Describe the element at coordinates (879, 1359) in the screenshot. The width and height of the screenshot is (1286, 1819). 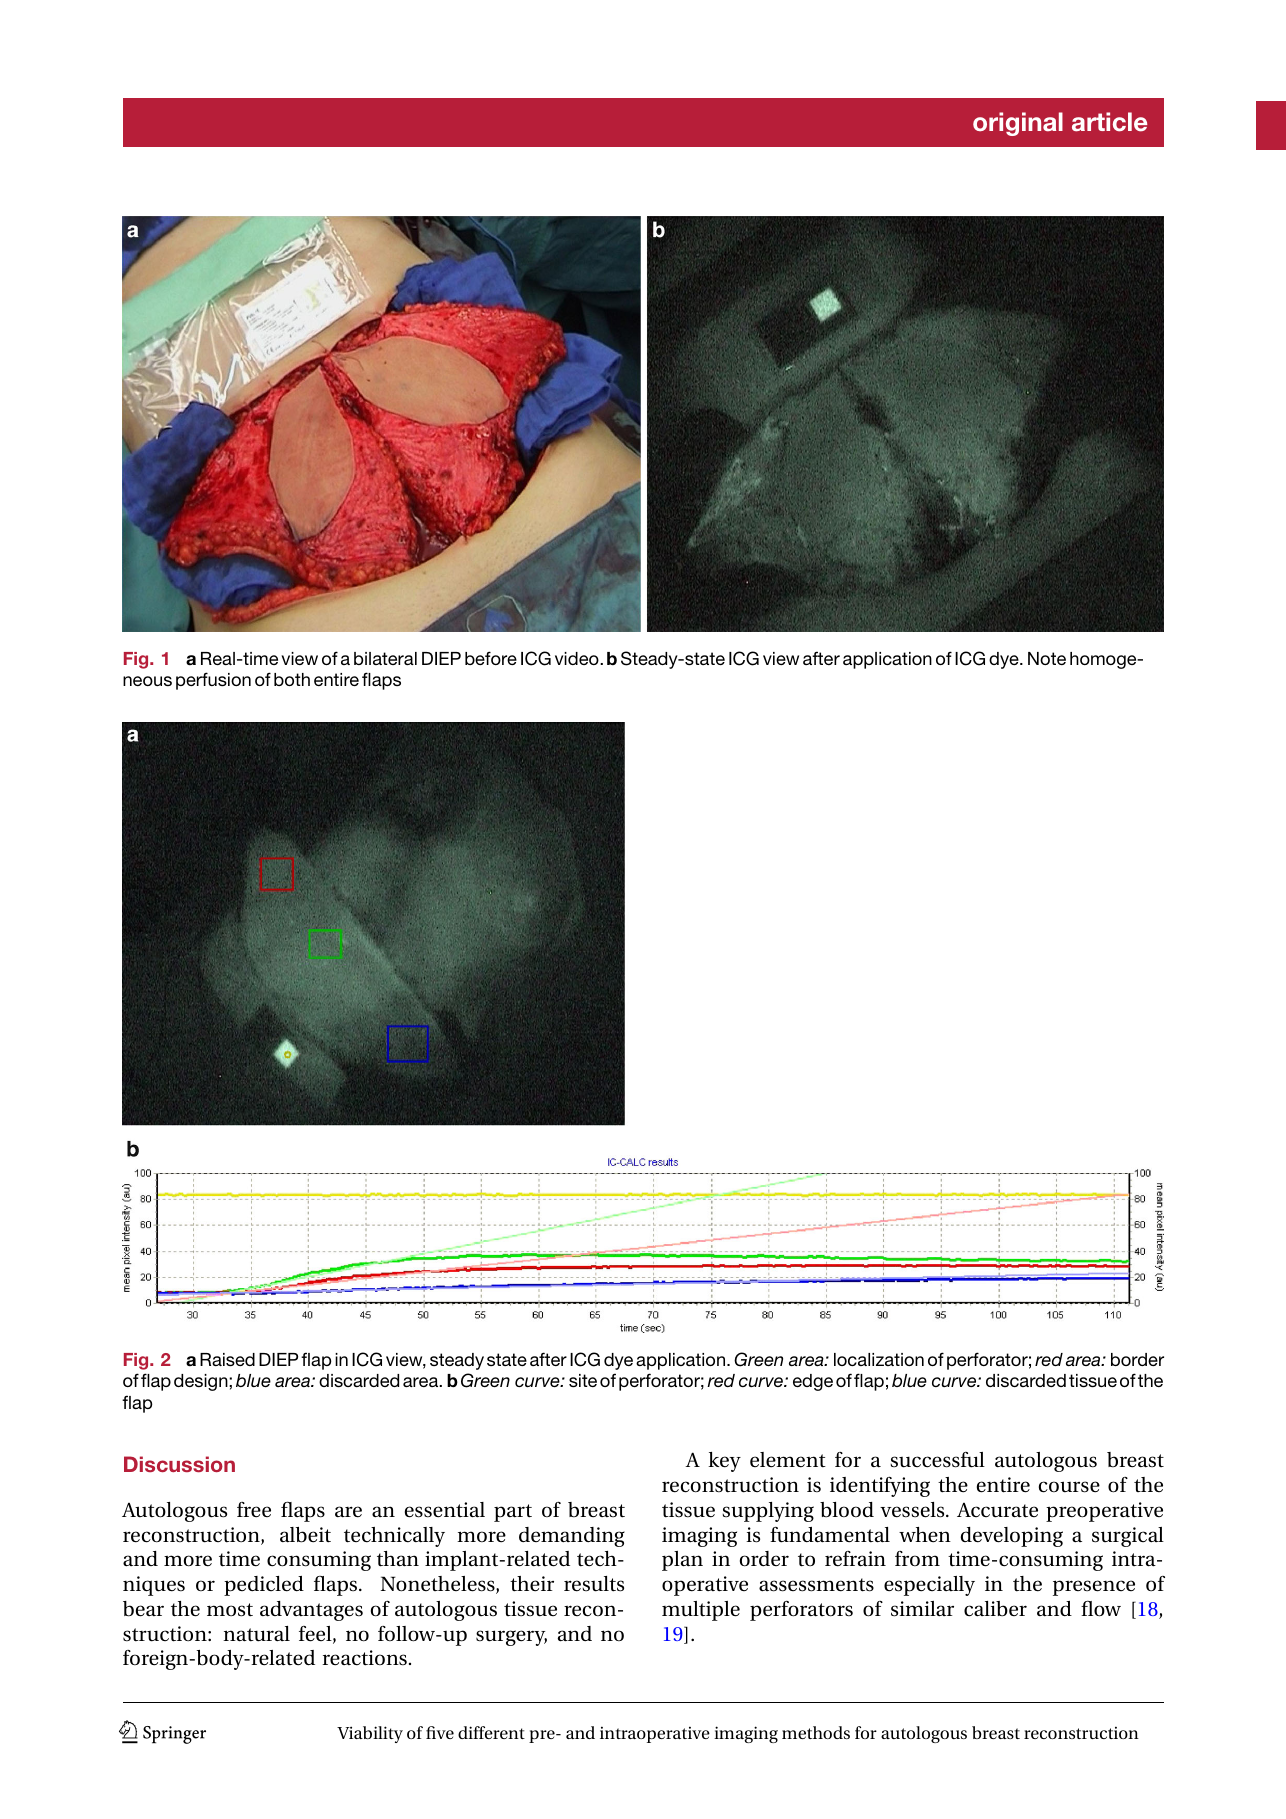
I see `localization` at that location.
